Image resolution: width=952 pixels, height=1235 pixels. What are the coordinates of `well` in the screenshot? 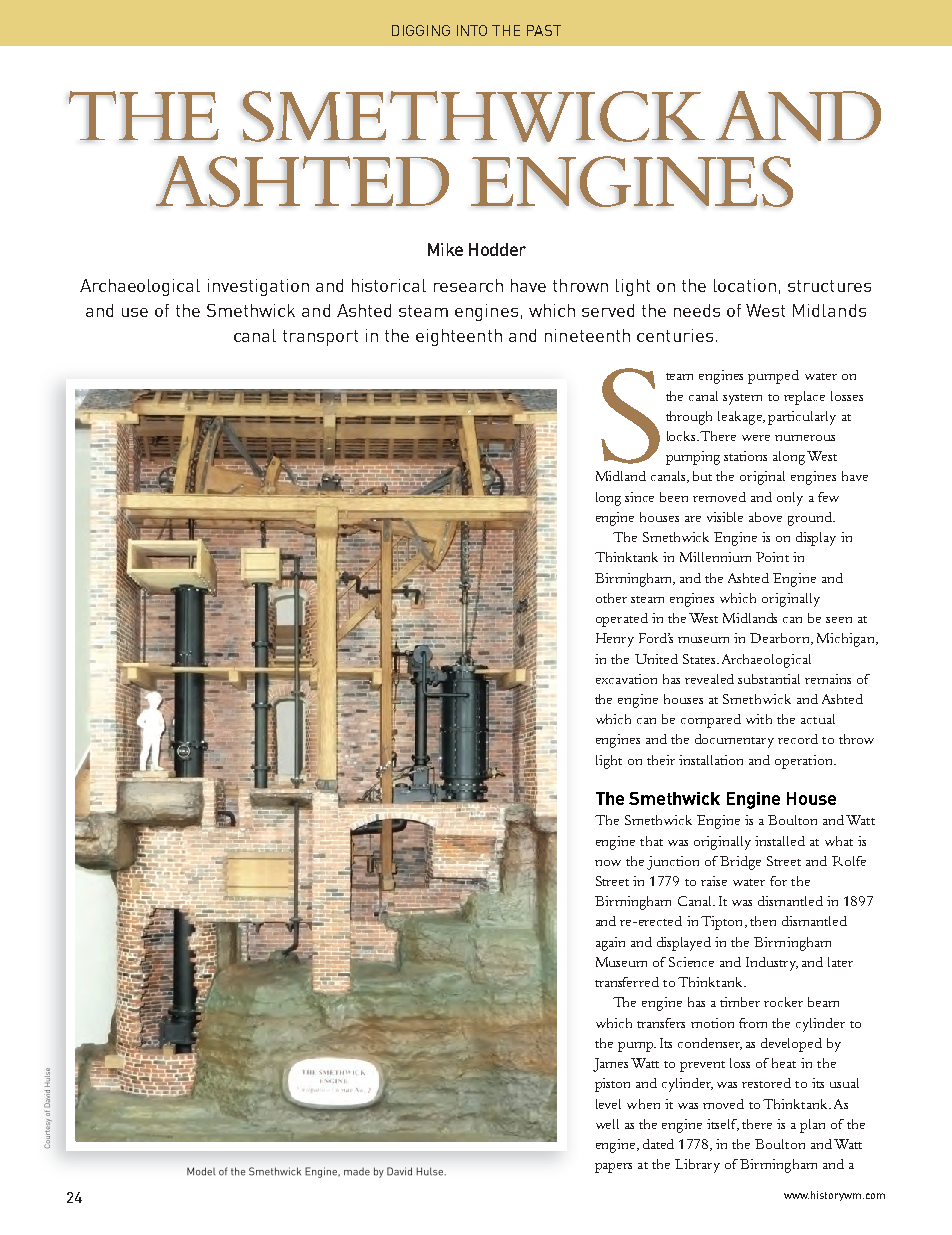 It's located at (607, 1124).
